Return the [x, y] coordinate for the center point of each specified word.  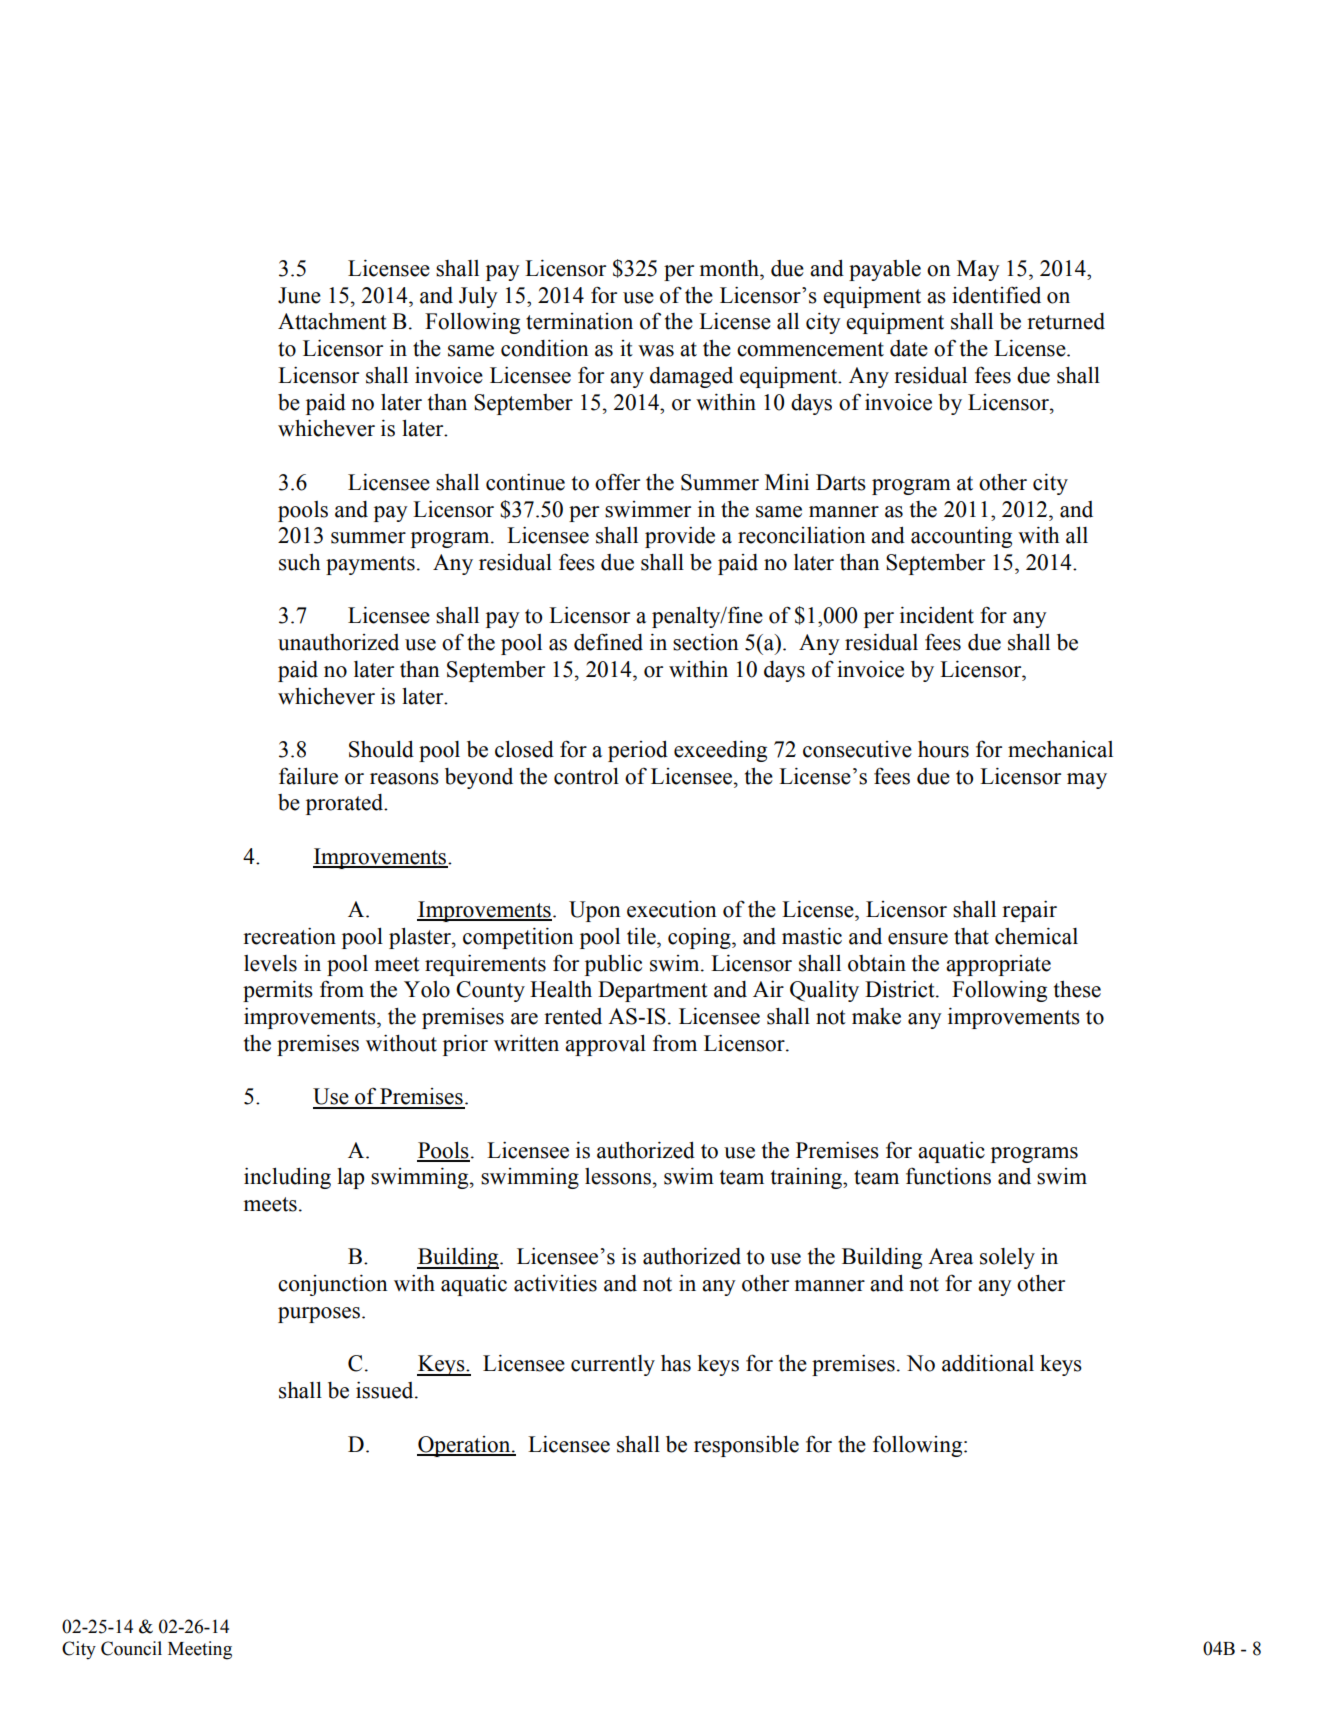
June [299, 295]
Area [950, 1256]
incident [937, 615]
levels [270, 963]
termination [579, 321]
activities [555, 1283]
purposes [319, 1315]
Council [131, 1648]
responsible [746, 1446]
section [706, 642]
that [971, 936]
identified [996, 295]
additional [988, 1363]
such [299, 562]
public [613, 965]
